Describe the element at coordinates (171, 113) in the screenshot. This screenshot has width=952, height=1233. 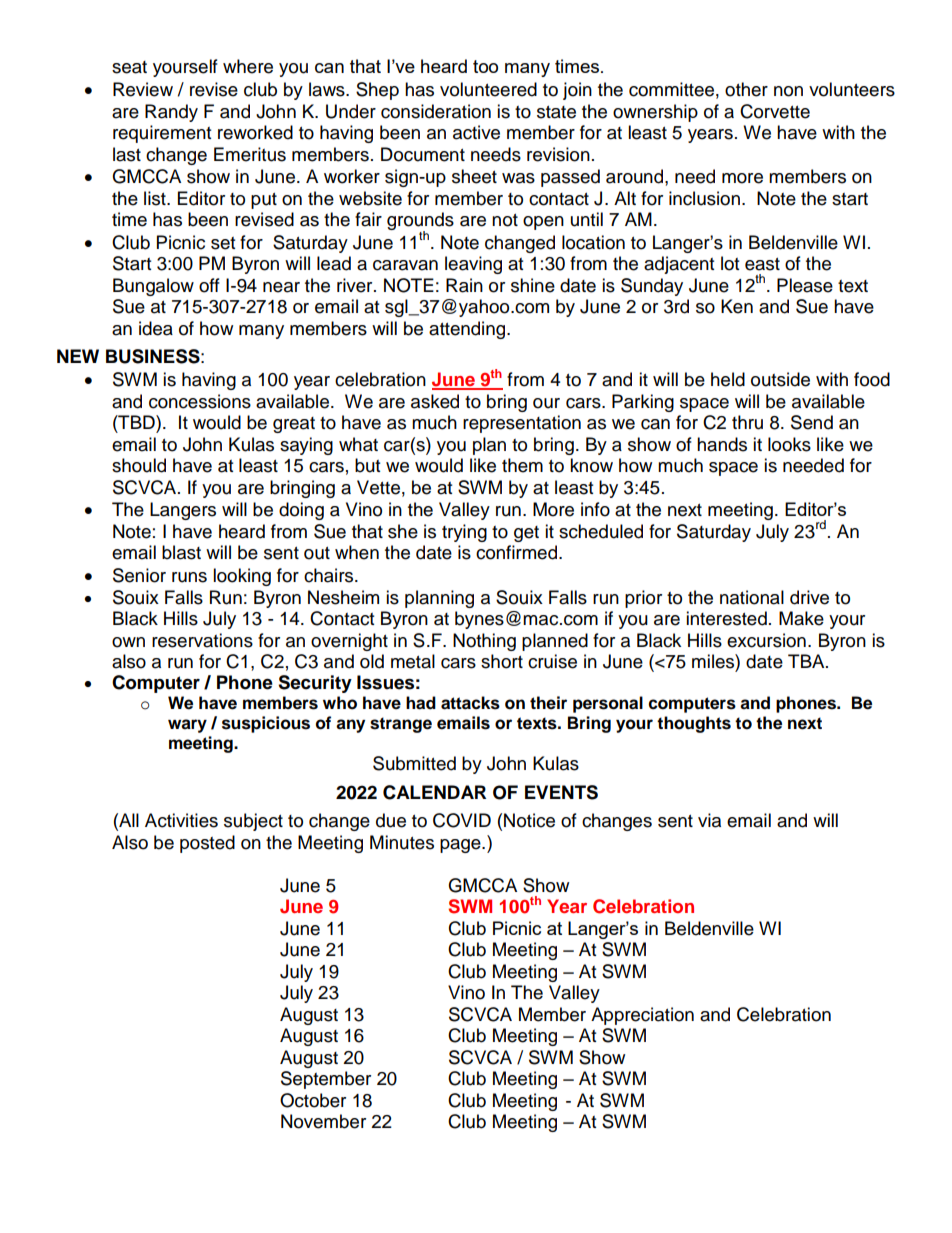
I see `Randy` at that location.
